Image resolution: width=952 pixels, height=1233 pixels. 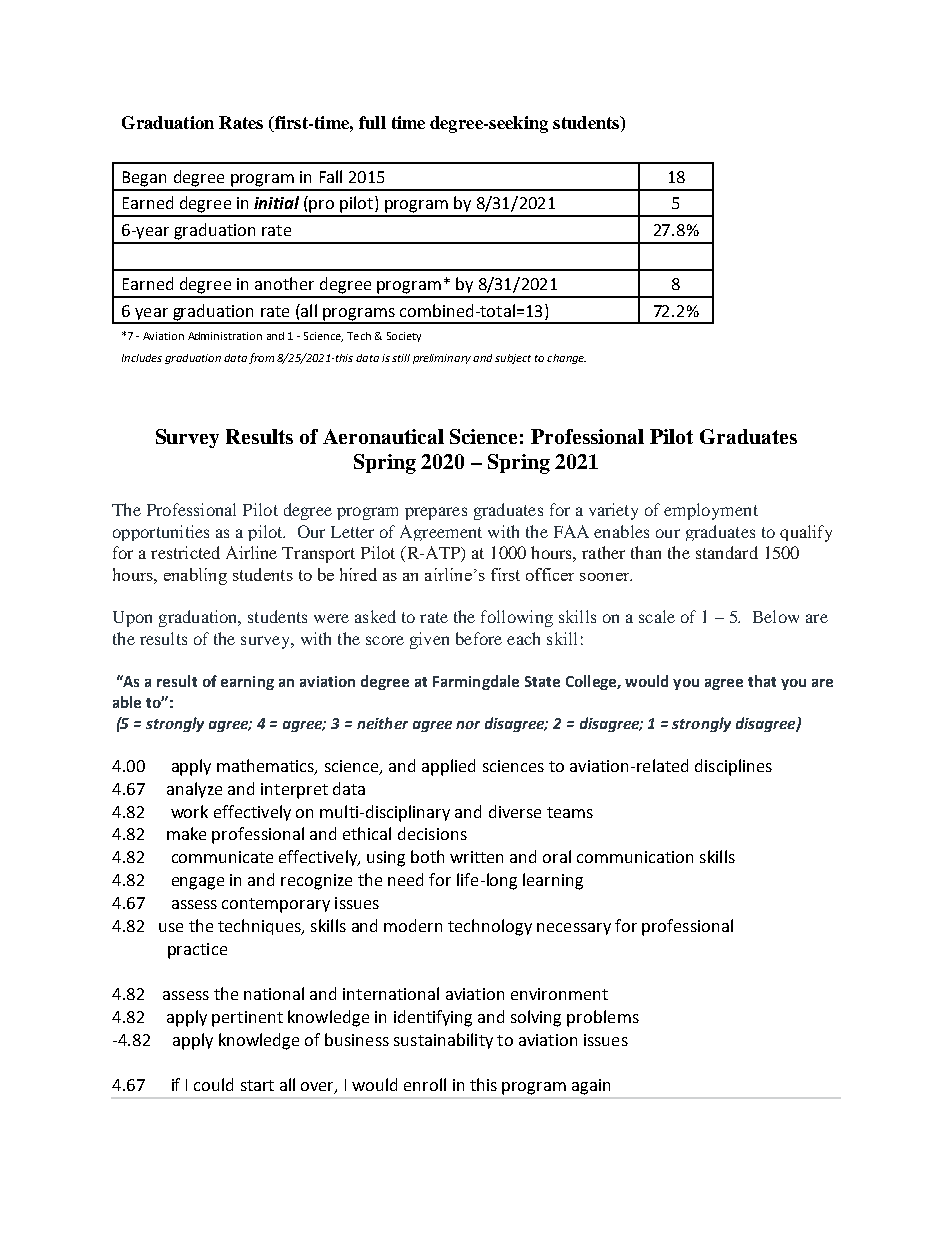 I want to click on change, so click(x=566, y=359).
